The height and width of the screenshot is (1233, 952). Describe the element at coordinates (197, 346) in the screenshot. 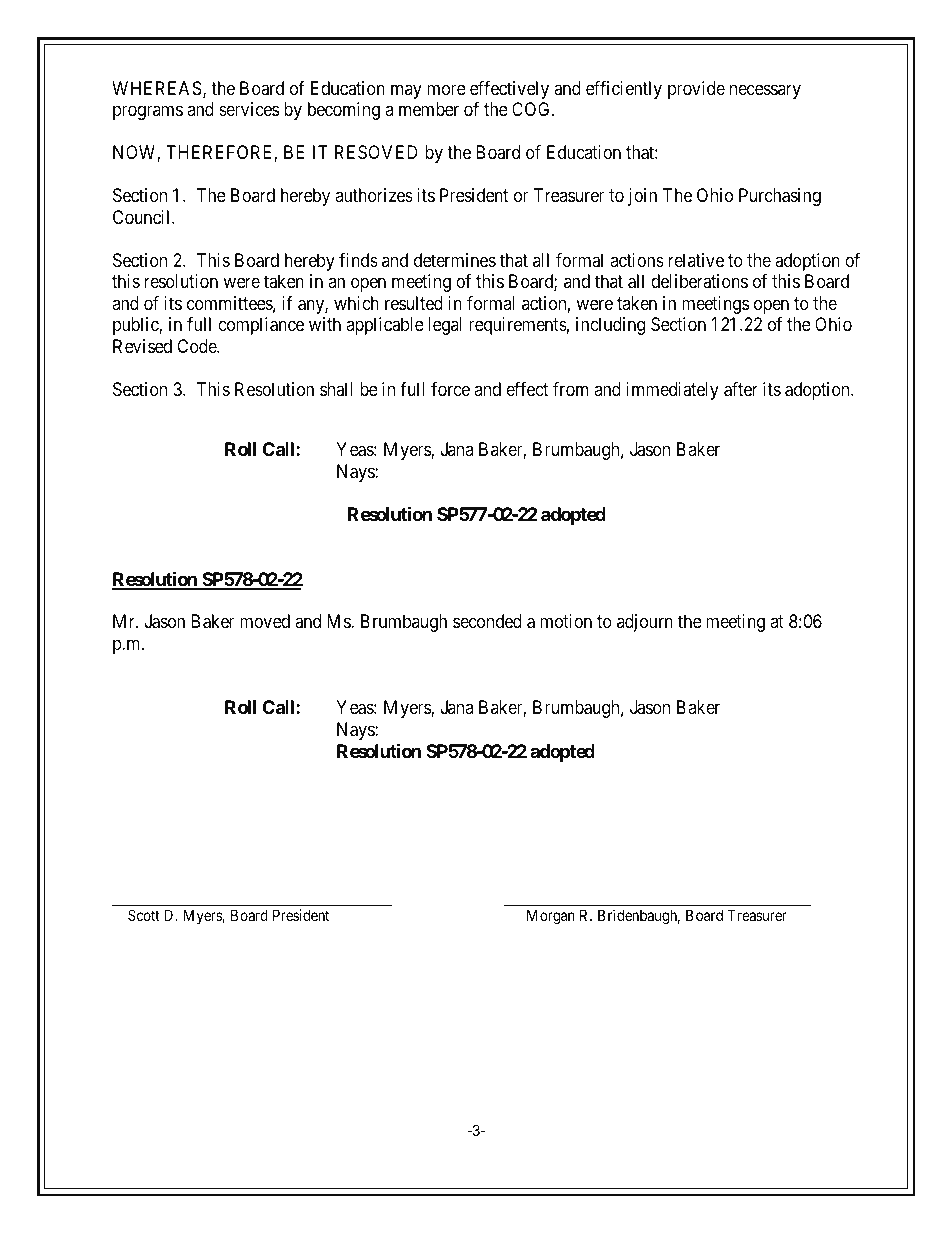

I see `Code` at that location.
